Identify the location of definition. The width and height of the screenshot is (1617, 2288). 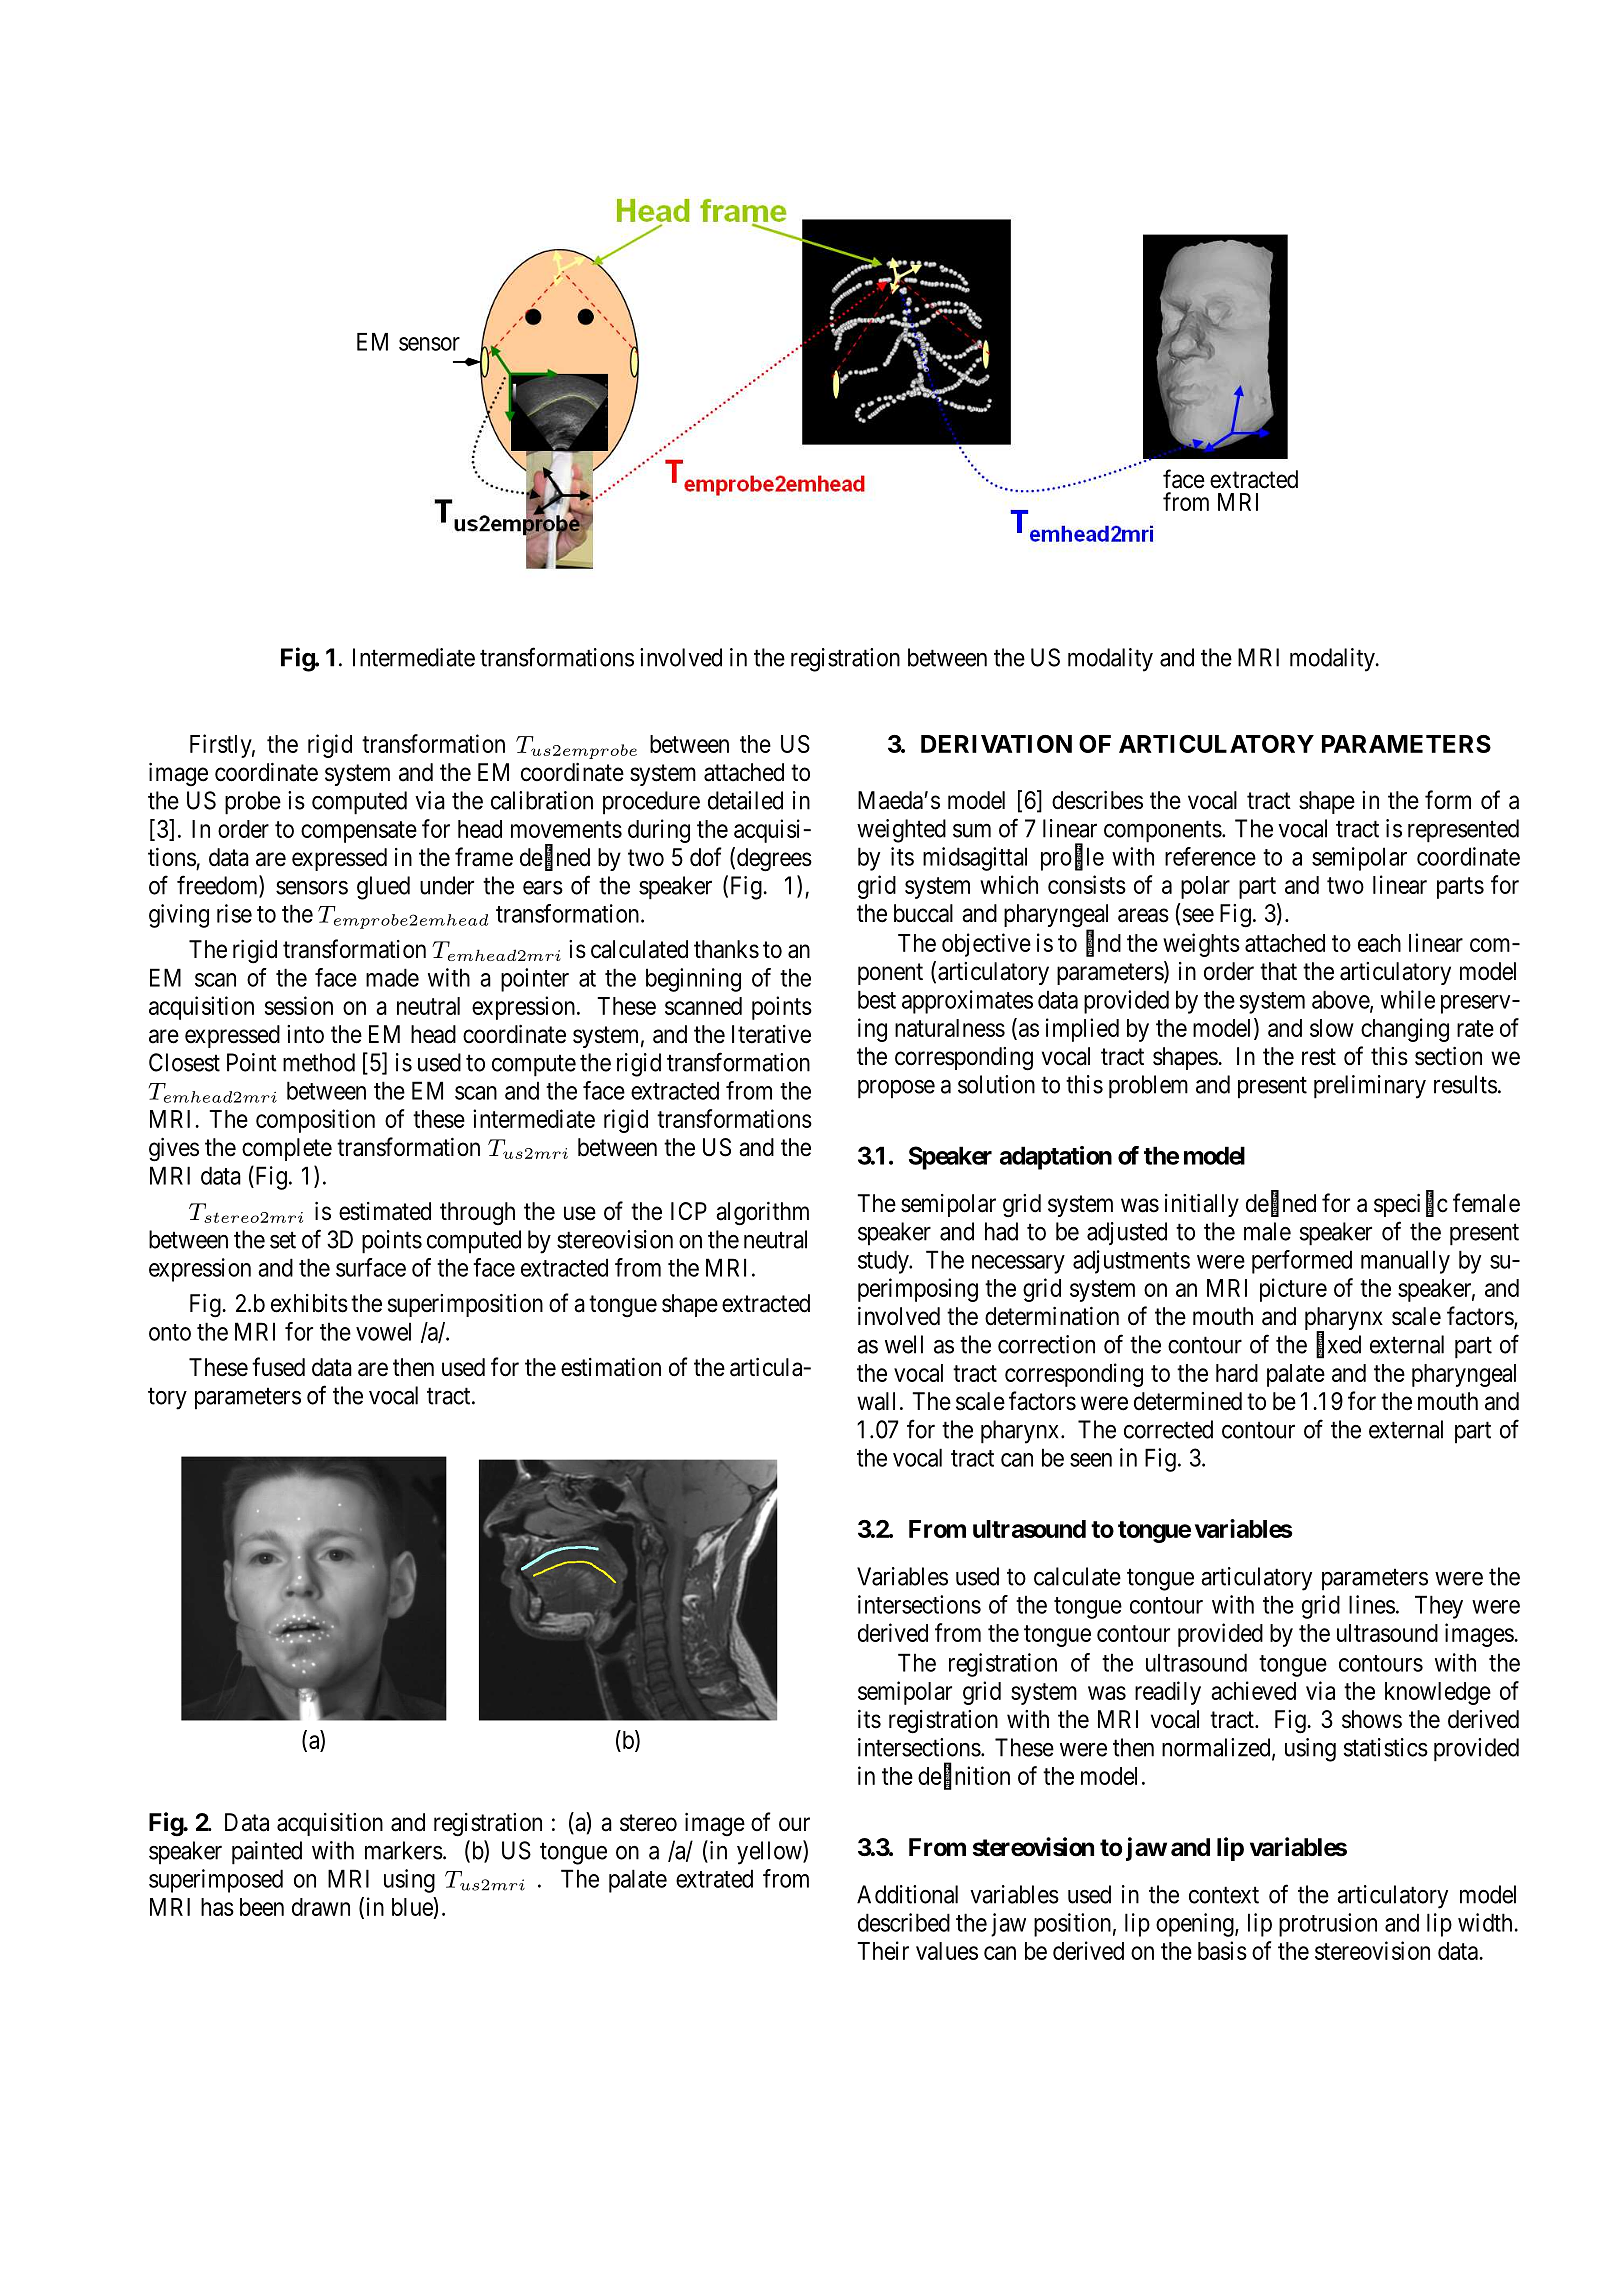
(964, 1776).
